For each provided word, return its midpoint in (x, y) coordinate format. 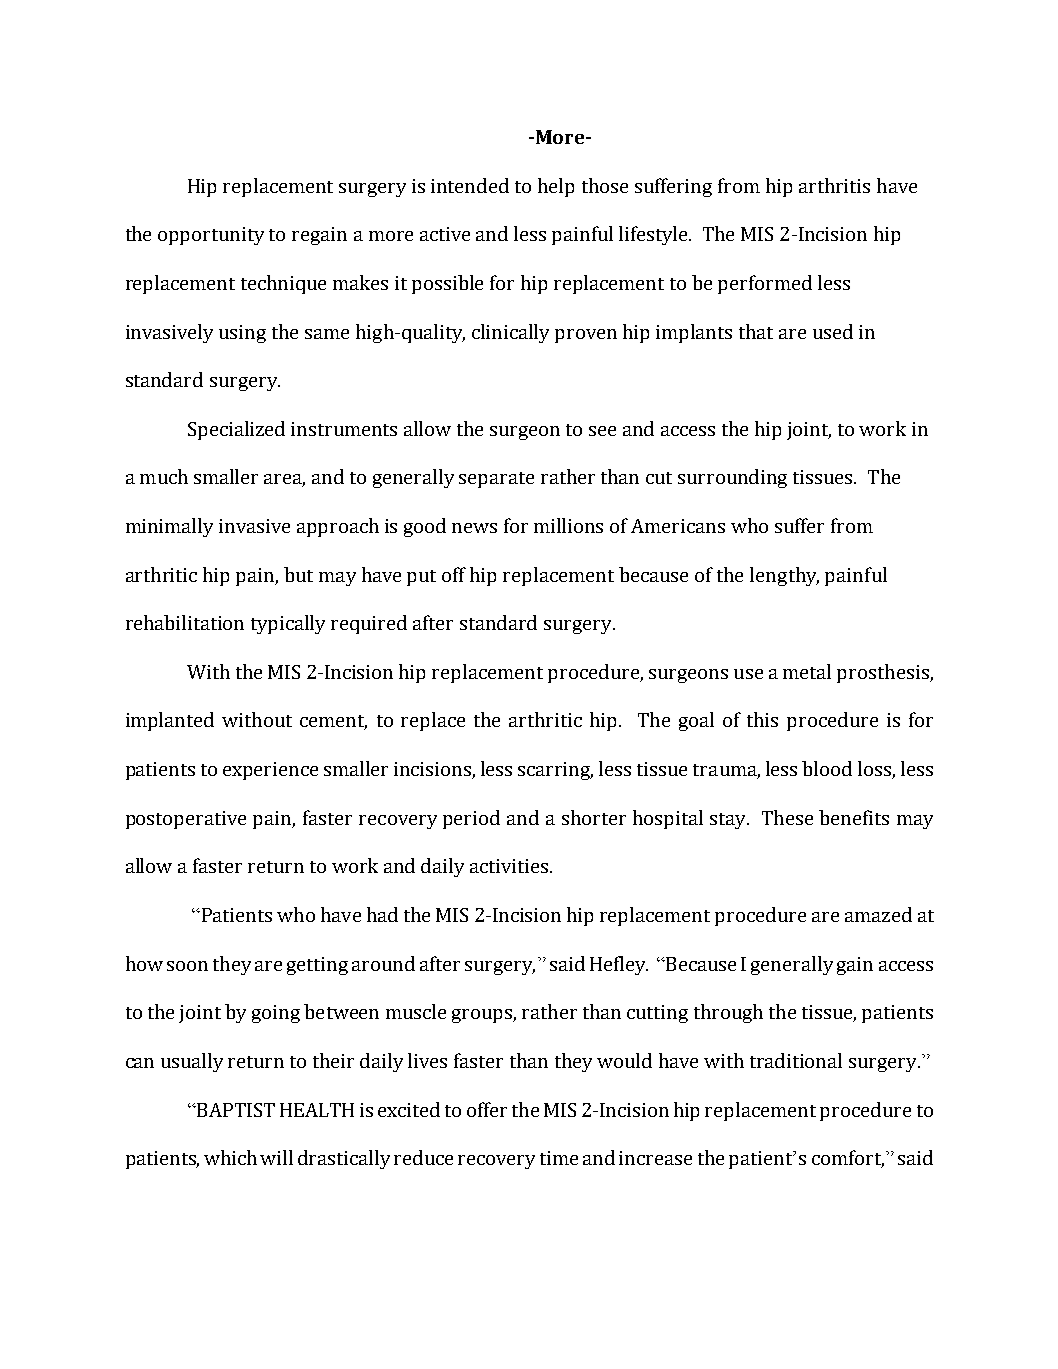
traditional (796, 1060)
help (556, 187)
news (474, 528)
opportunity (211, 236)
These (787, 817)
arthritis (834, 185)
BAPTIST (235, 1110)
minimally (169, 527)
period (471, 819)
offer (487, 1109)
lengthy (784, 576)
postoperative (186, 820)
